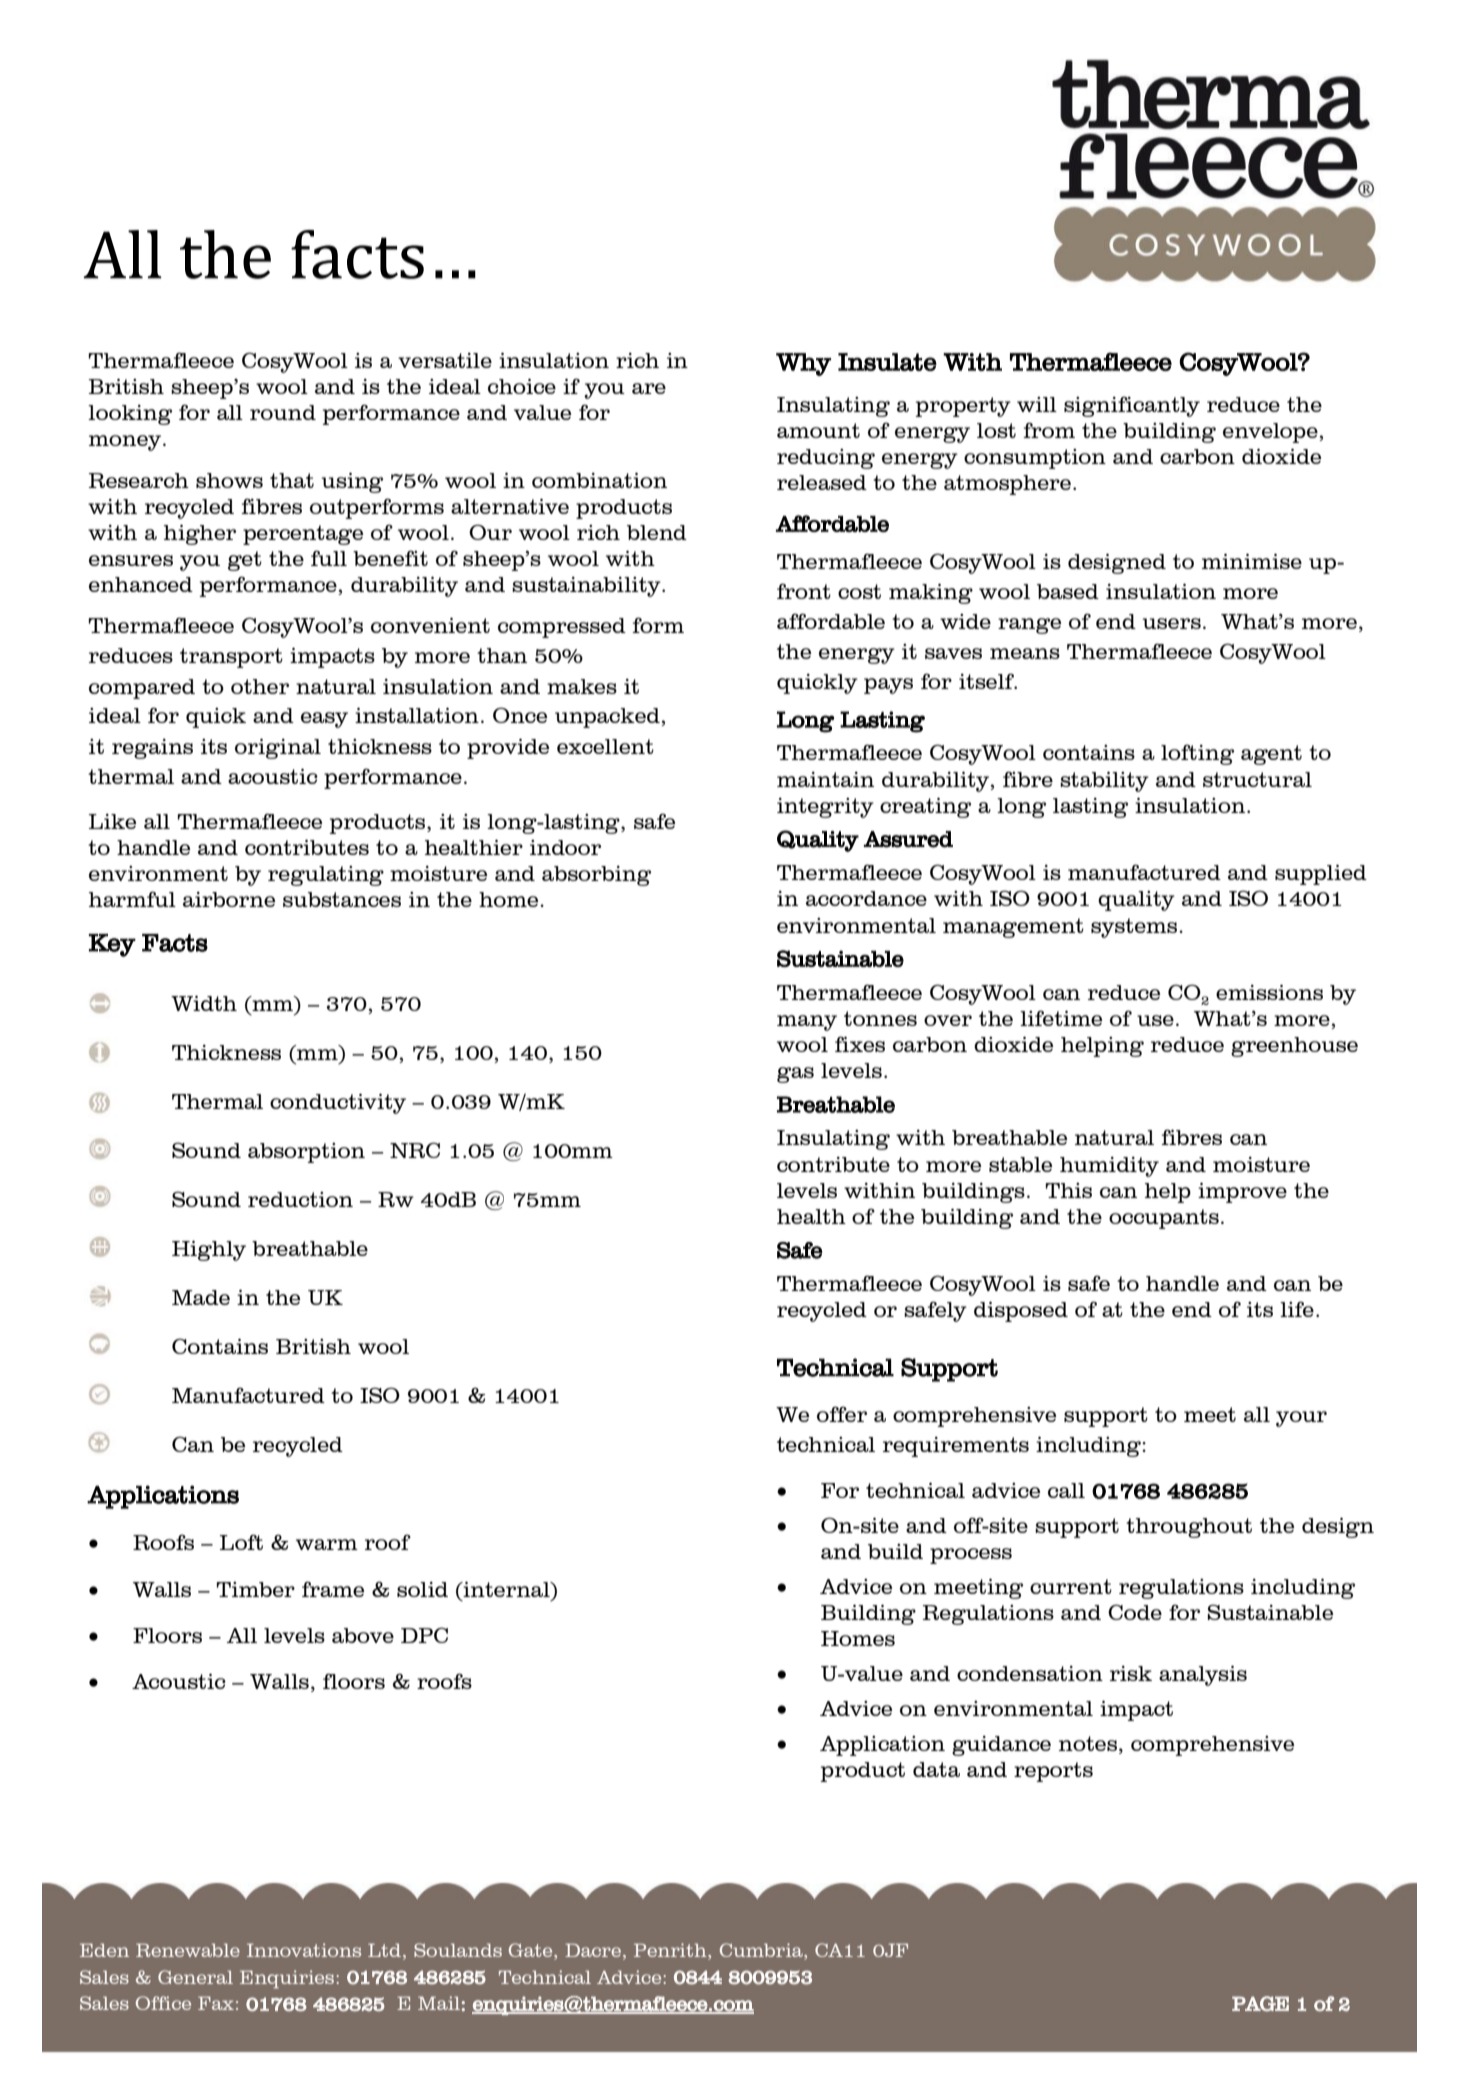 This screenshot has height=2074, width=1466. I want to click on Ltd, so click(384, 1950).
